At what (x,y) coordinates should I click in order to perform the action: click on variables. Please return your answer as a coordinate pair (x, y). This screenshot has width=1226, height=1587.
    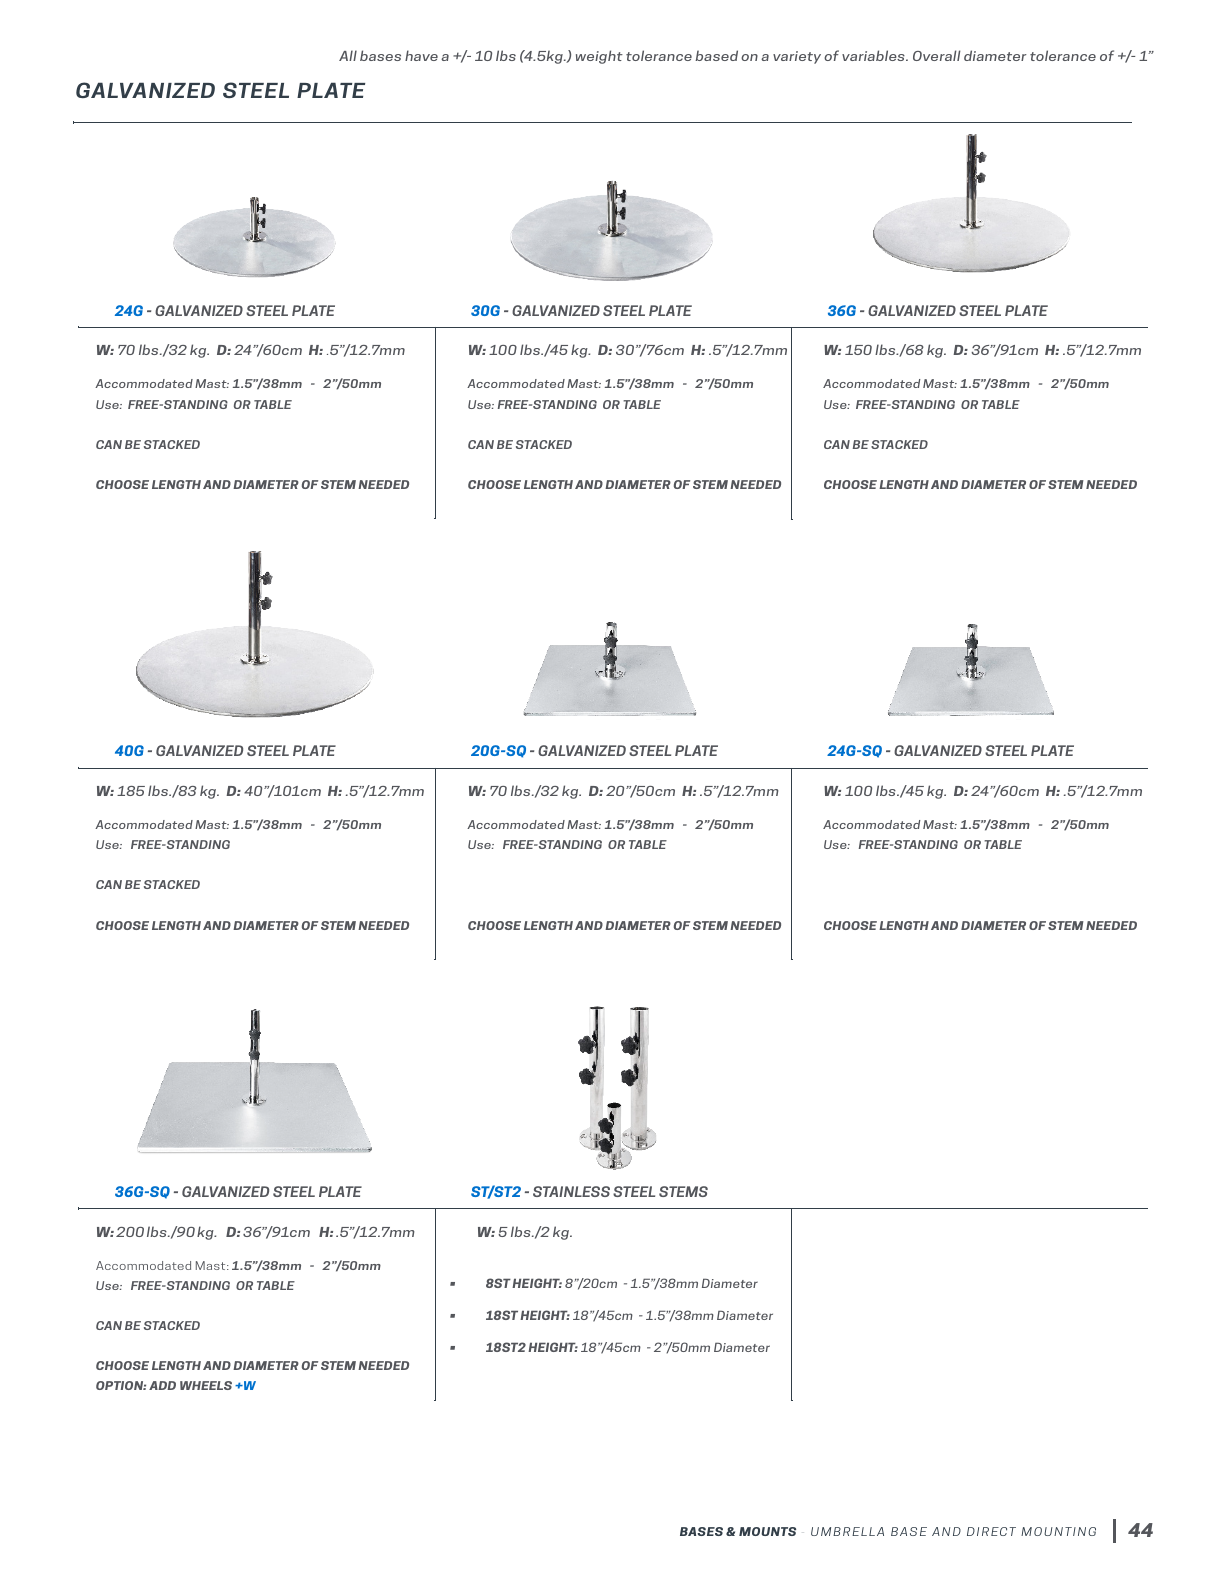
    Looking at the image, I should click on (874, 55).
